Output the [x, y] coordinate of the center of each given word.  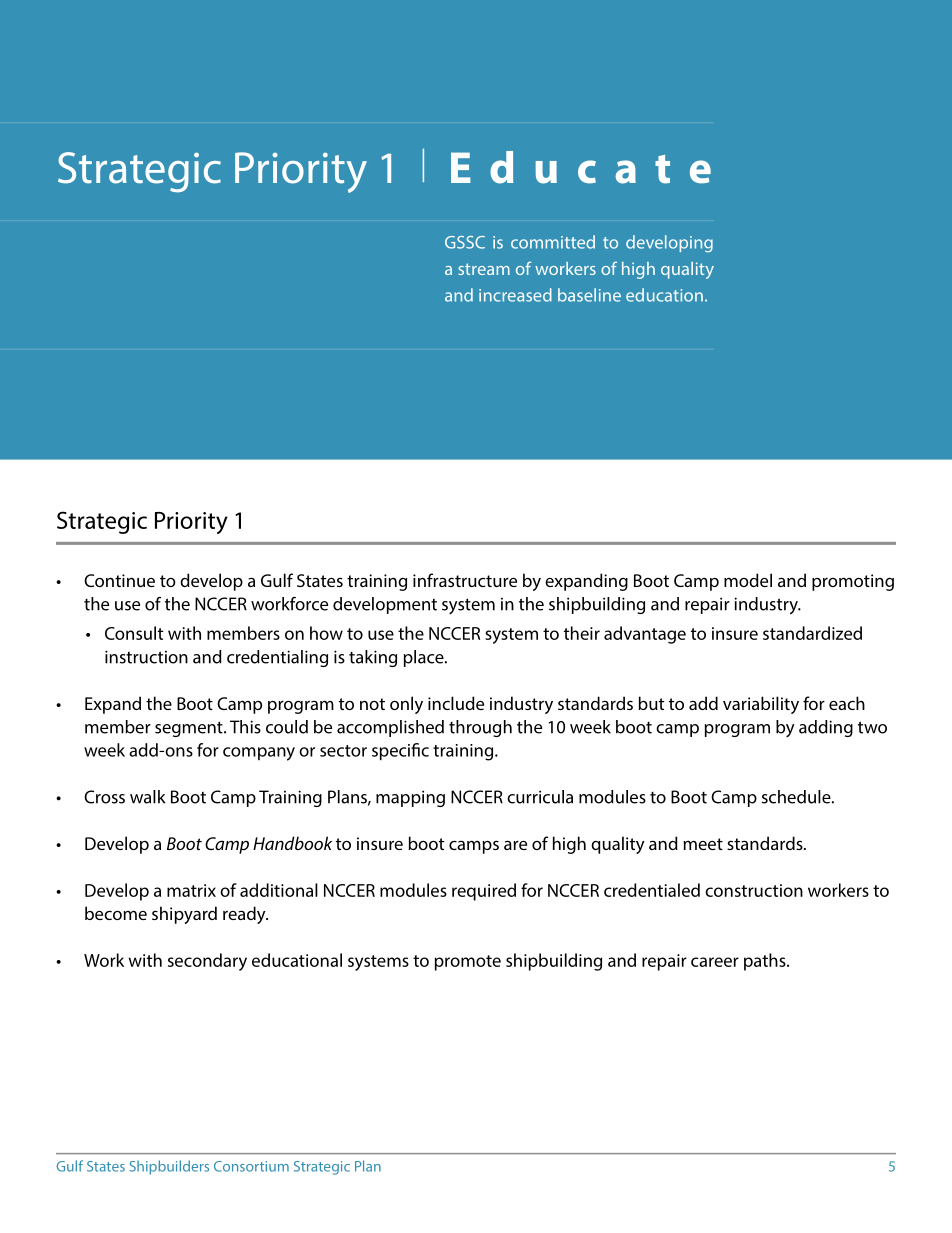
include [456, 703]
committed [553, 242]
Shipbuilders [169, 1167]
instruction [146, 657]
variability [761, 705]
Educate [581, 167]
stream [484, 269]
